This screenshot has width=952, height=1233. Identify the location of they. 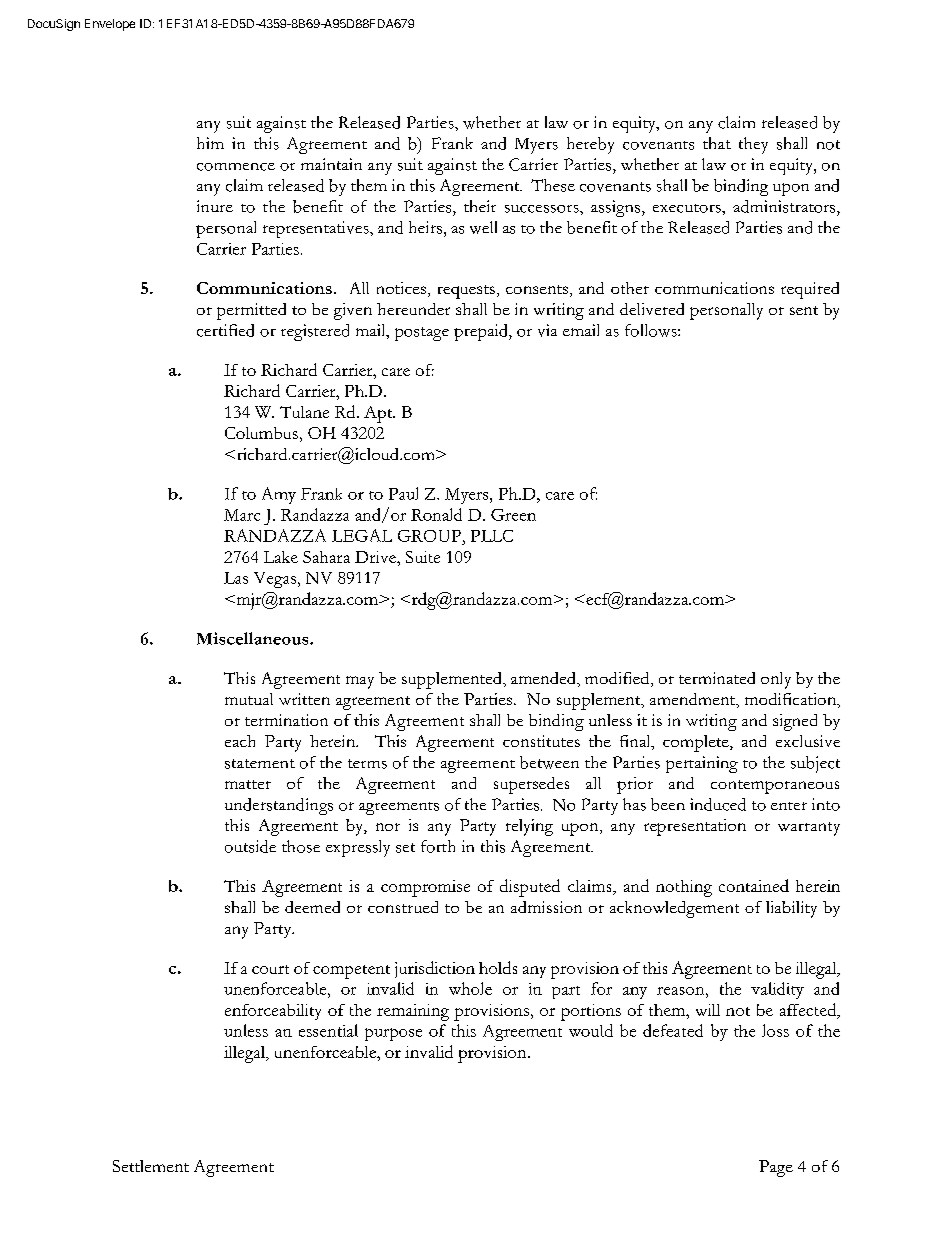
(753, 145).
